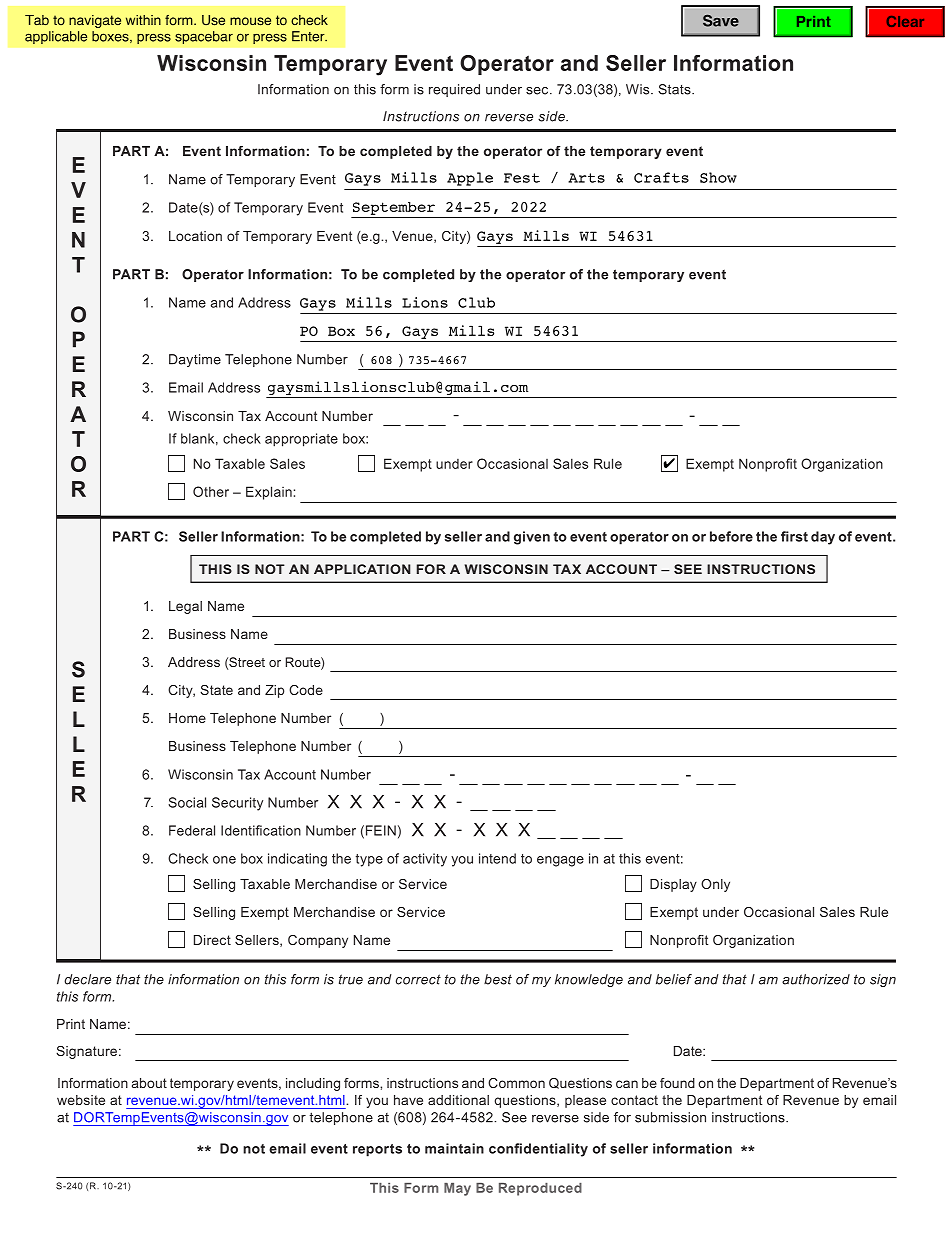  What do you see at coordinates (143, 20) in the page?
I see `within` at bounding box center [143, 20].
